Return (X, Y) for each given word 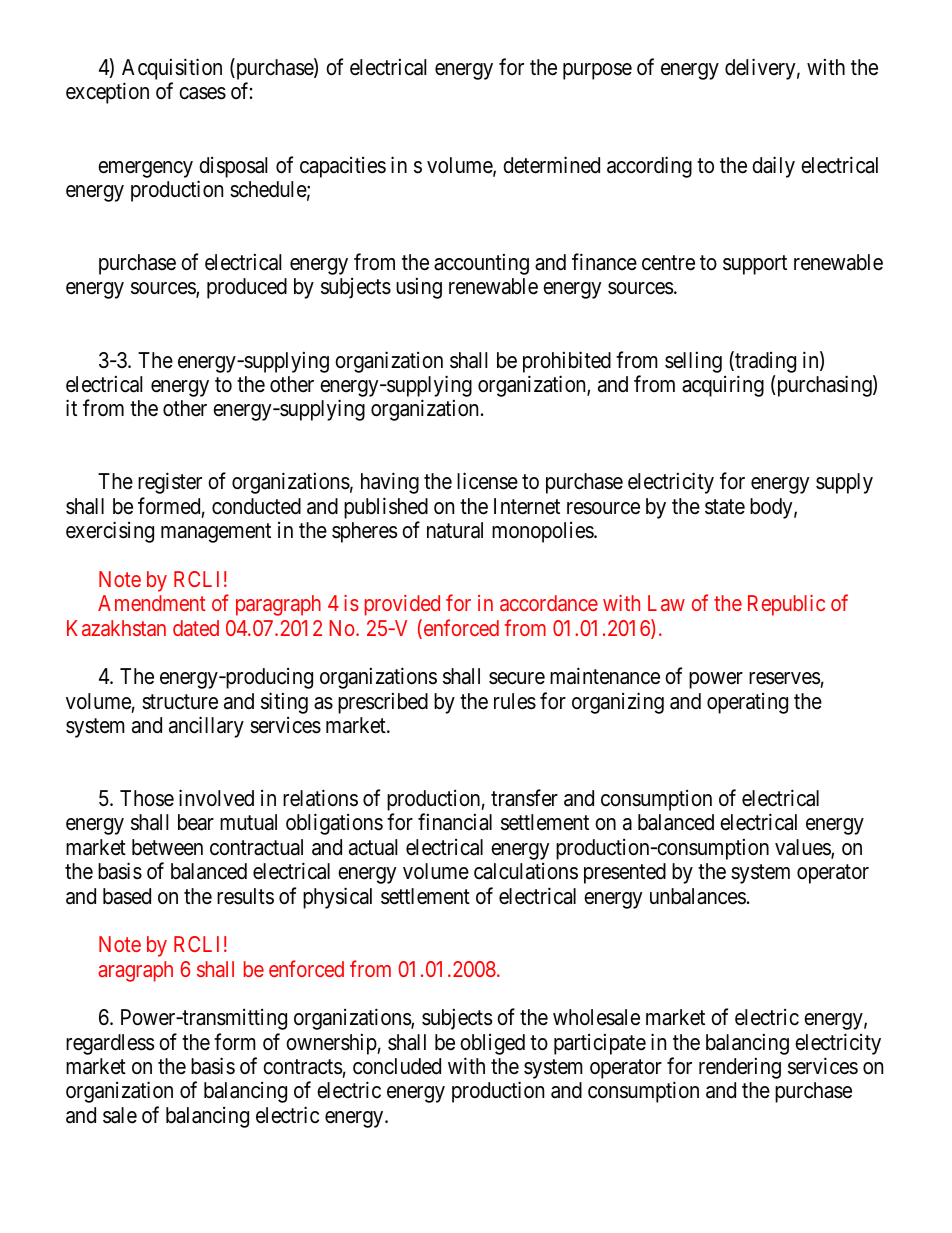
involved (216, 798)
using (419, 288)
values (803, 848)
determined (551, 165)
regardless (110, 1044)
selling (693, 362)
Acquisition (172, 70)
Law (666, 603)
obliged (492, 1044)
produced (247, 288)
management (216, 533)
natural (455, 530)
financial (455, 822)
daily (773, 167)
